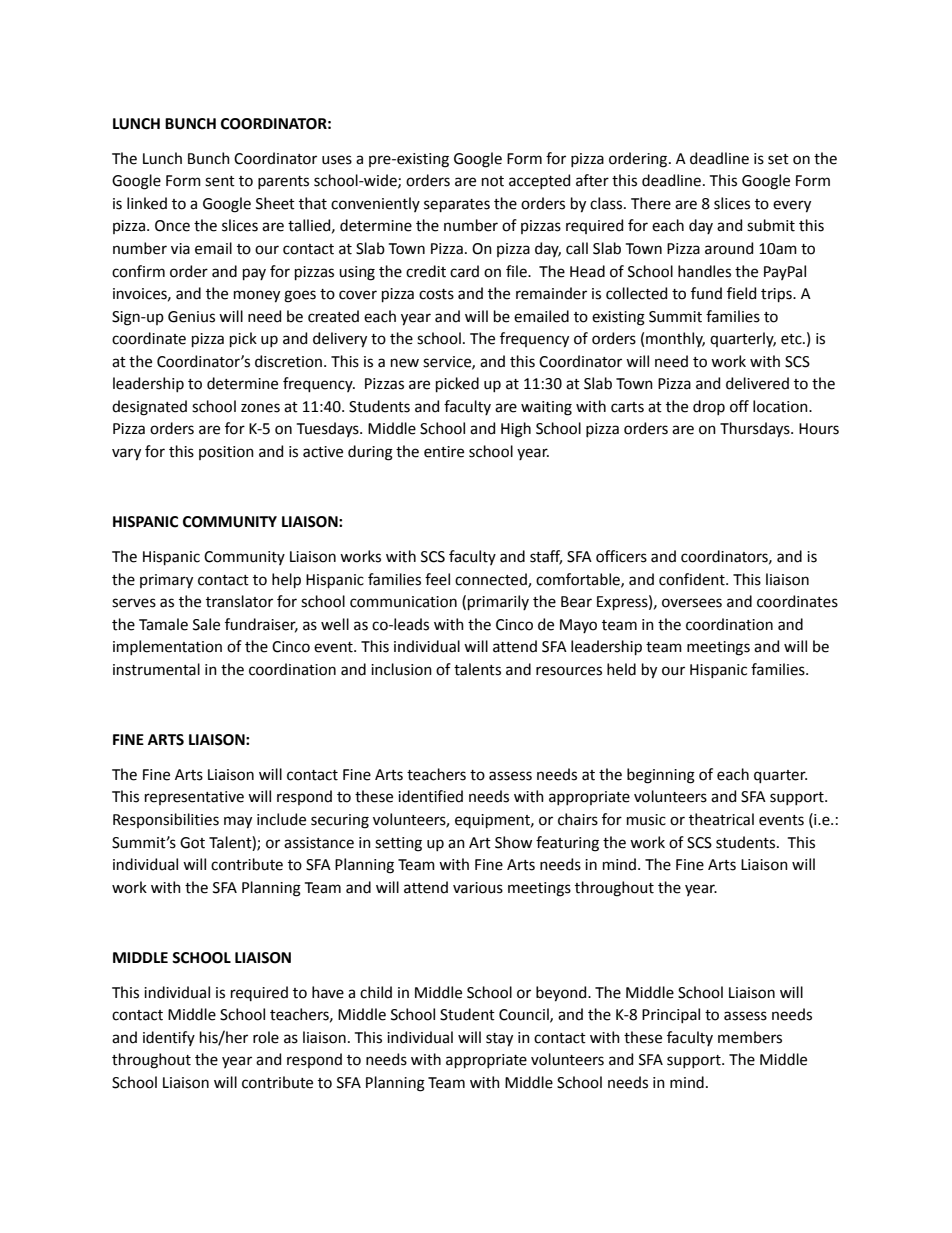  I want to click on every, so click(792, 206).
